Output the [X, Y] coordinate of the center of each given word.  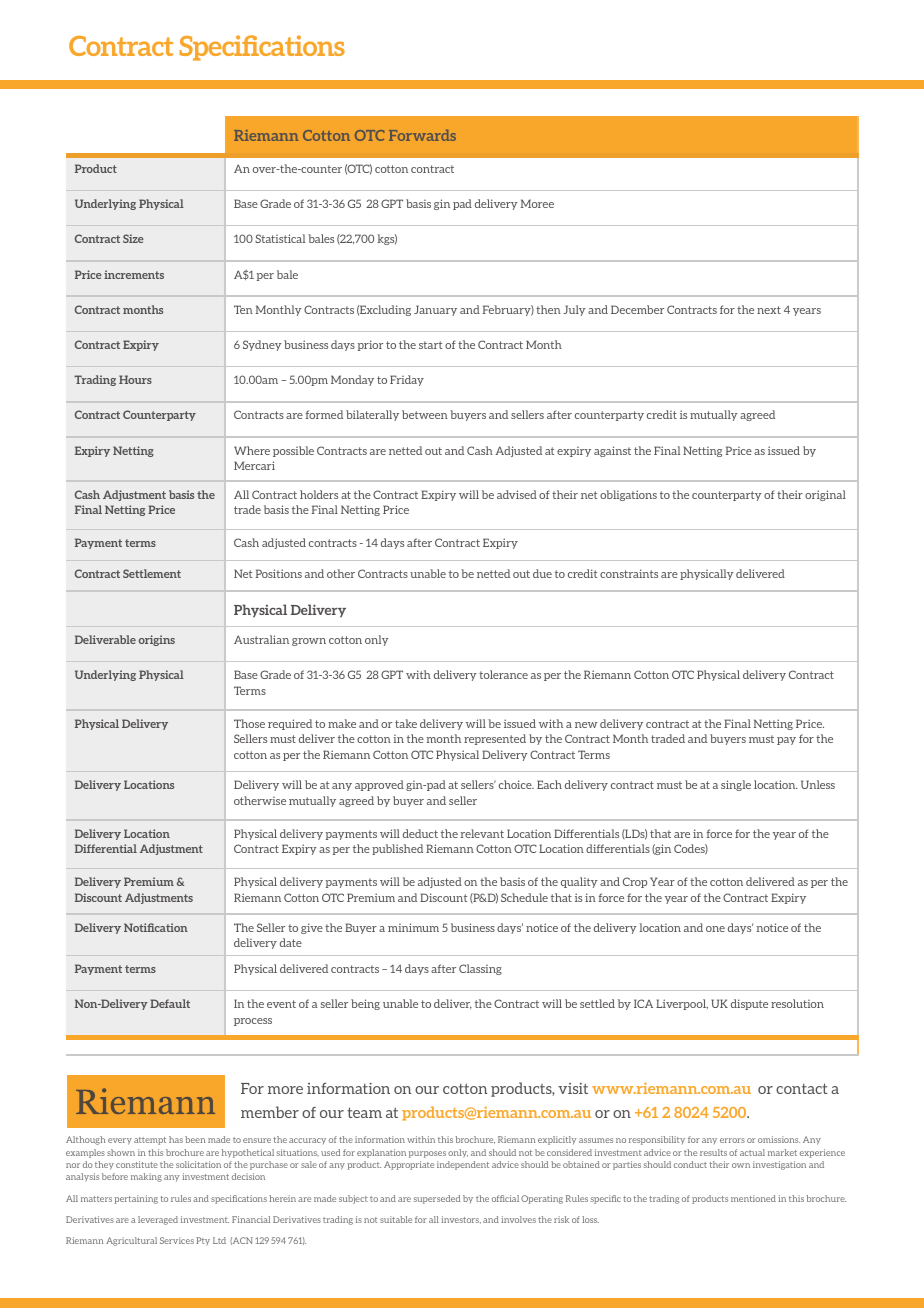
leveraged [158, 1220]
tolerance [503, 674]
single [736, 785]
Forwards [422, 135]
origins [157, 640]
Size [133, 238]
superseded [437, 1199]
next [769, 310]
